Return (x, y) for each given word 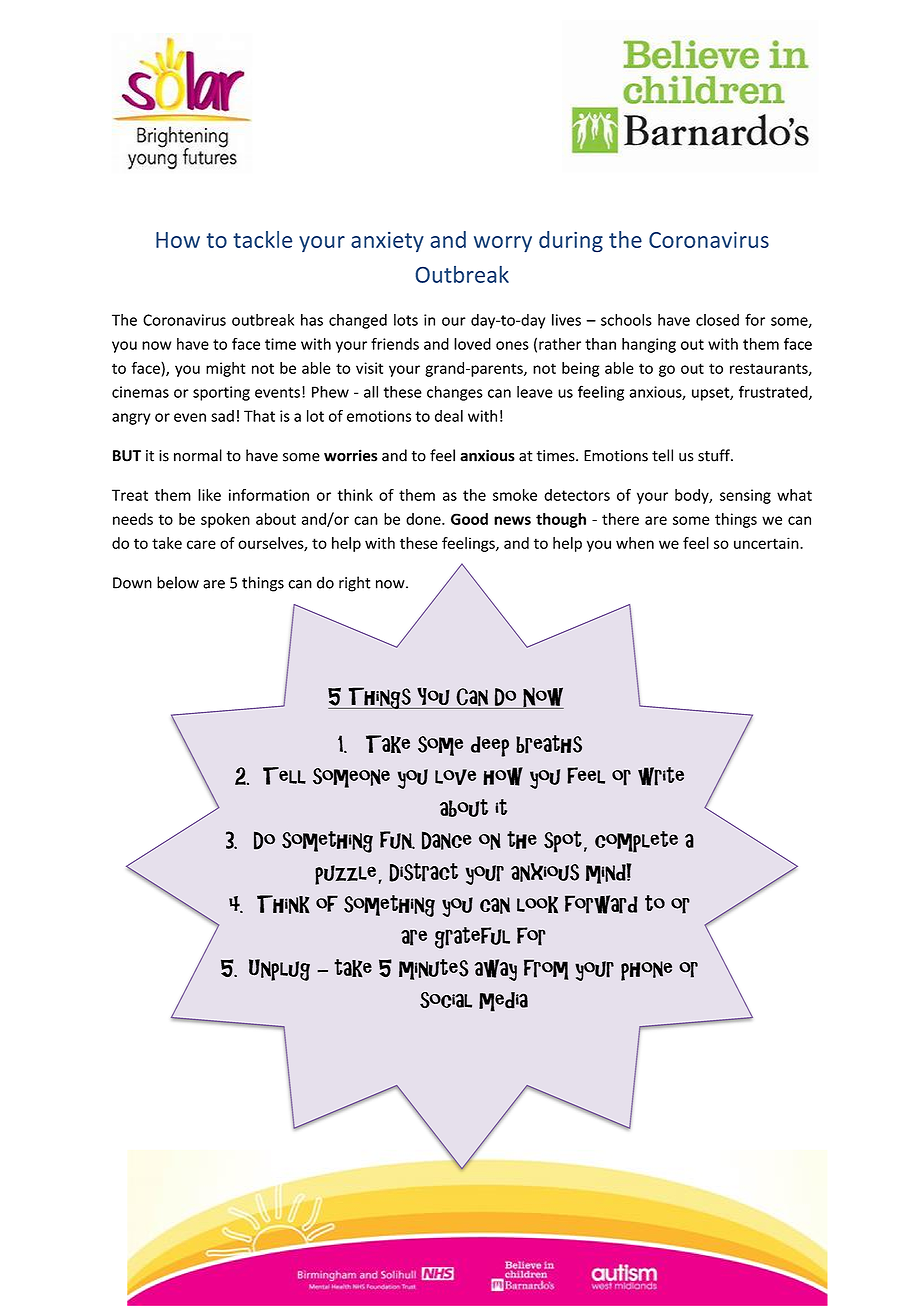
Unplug (279, 970)
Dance (447, 840)
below (178, 582)
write (661, 776)
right (355, 584)
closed (717, 320)
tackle (262, 239)
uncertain (767, 543)
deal (449, 416)
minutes (434, 969)
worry (503, 244)
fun (397, 840)
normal (198, 455)
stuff (715, 455)
